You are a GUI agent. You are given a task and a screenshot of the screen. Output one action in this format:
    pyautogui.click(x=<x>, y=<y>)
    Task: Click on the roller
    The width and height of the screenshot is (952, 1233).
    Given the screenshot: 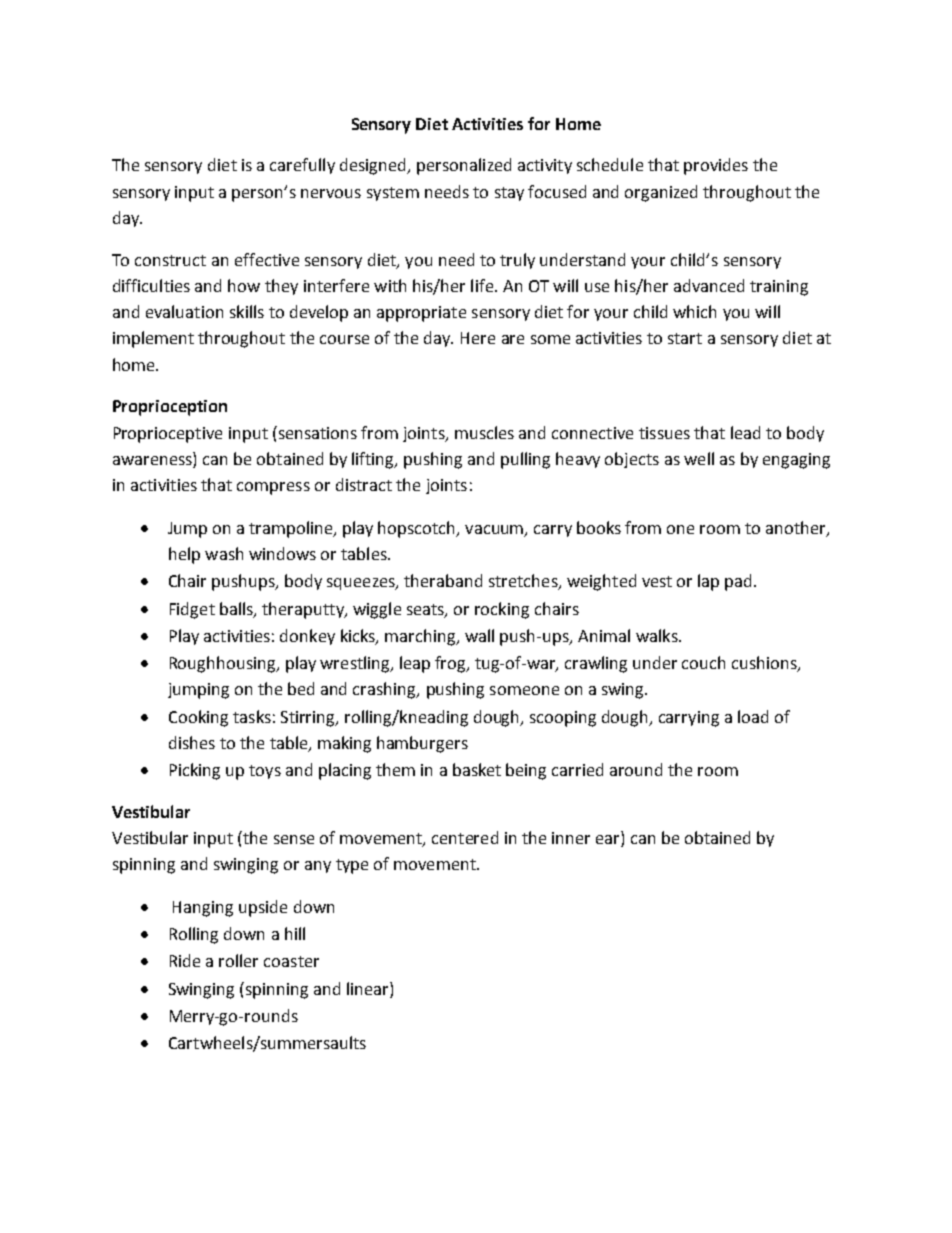 What is the action you would take?
    pyautogui.click(x=238, y=960)
